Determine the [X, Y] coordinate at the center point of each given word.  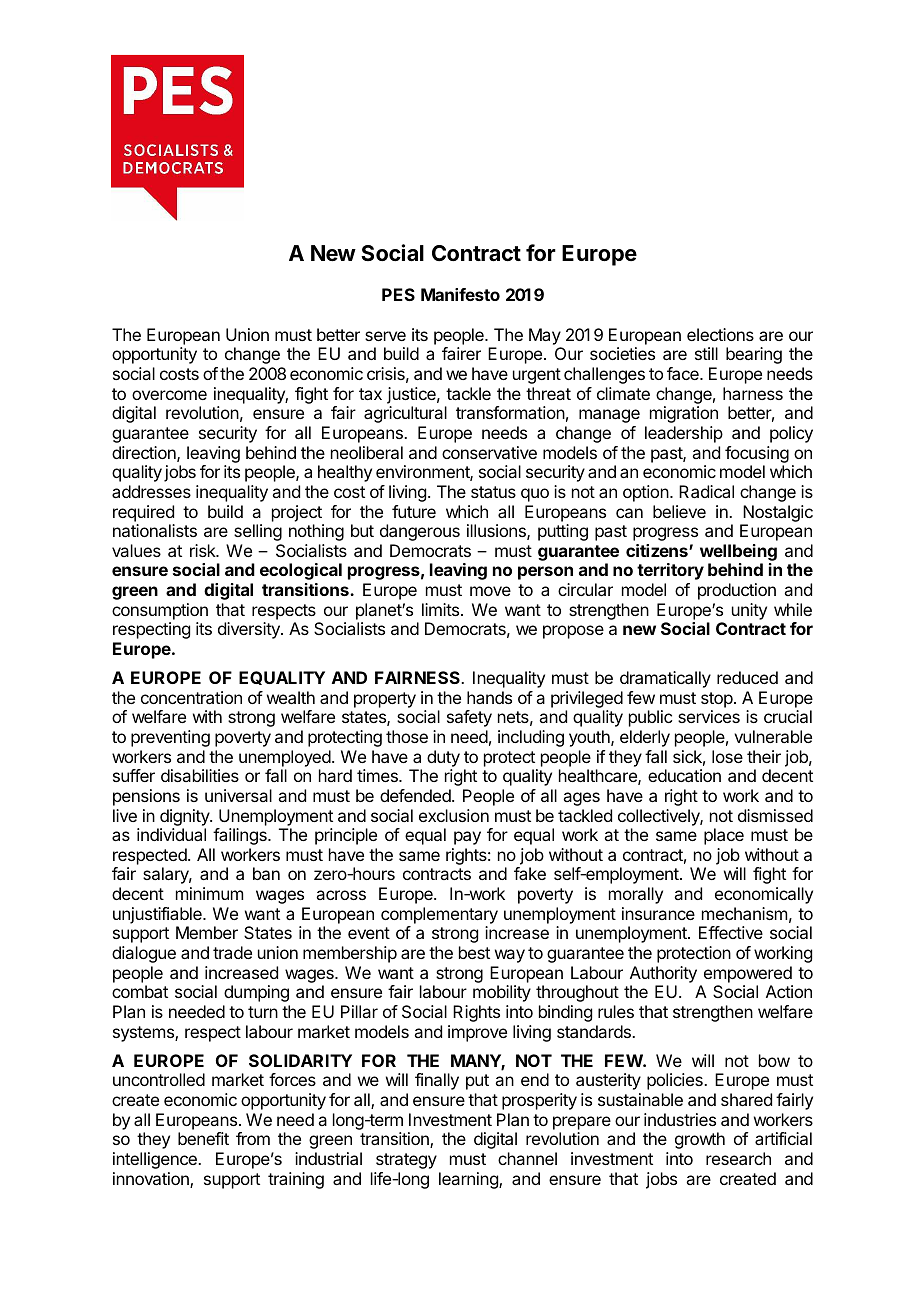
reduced [747, 677]
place [724, 836]
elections [720, 334]
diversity [250, 630]
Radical [706, 491]
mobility [502, 993]
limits [442, 609]
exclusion [454, 815]
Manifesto [460, 294]
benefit [203, 1138]
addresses [151, 491]
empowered [748, 974]
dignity [185, 817]
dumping [256, 993]
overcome [169, 395]
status [493, 492]
